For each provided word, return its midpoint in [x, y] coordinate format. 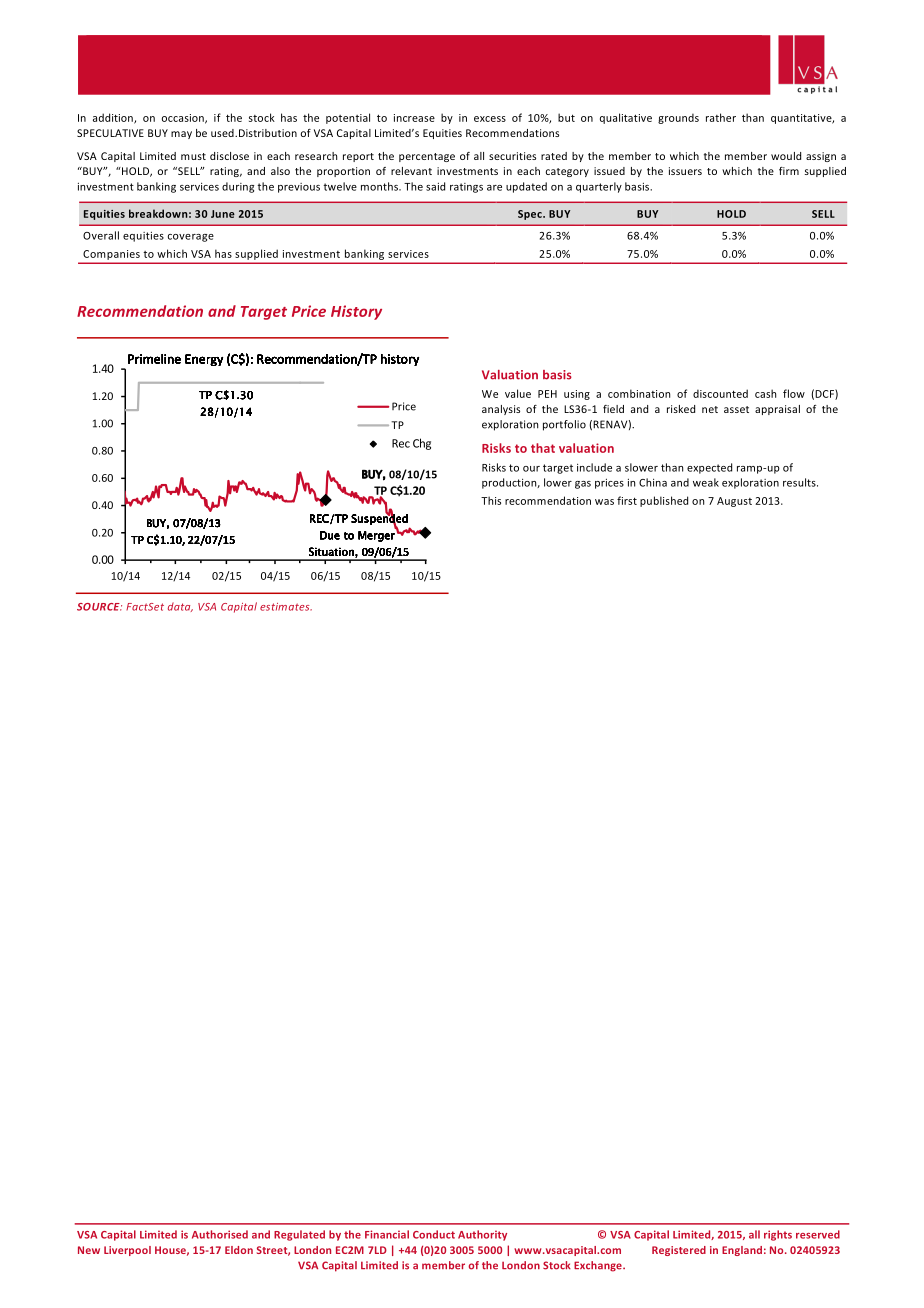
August [734, 502]
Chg [422, 444]
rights [778, 1235]
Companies [111, 255]
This [491, 500]
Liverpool [127, 1251]
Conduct [434, 1234]
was [604, 502]
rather [721, 117]
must [193, 156]
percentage [427, 157]
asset [736, 409]
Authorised [220, 1234]
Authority [482, 1235]
